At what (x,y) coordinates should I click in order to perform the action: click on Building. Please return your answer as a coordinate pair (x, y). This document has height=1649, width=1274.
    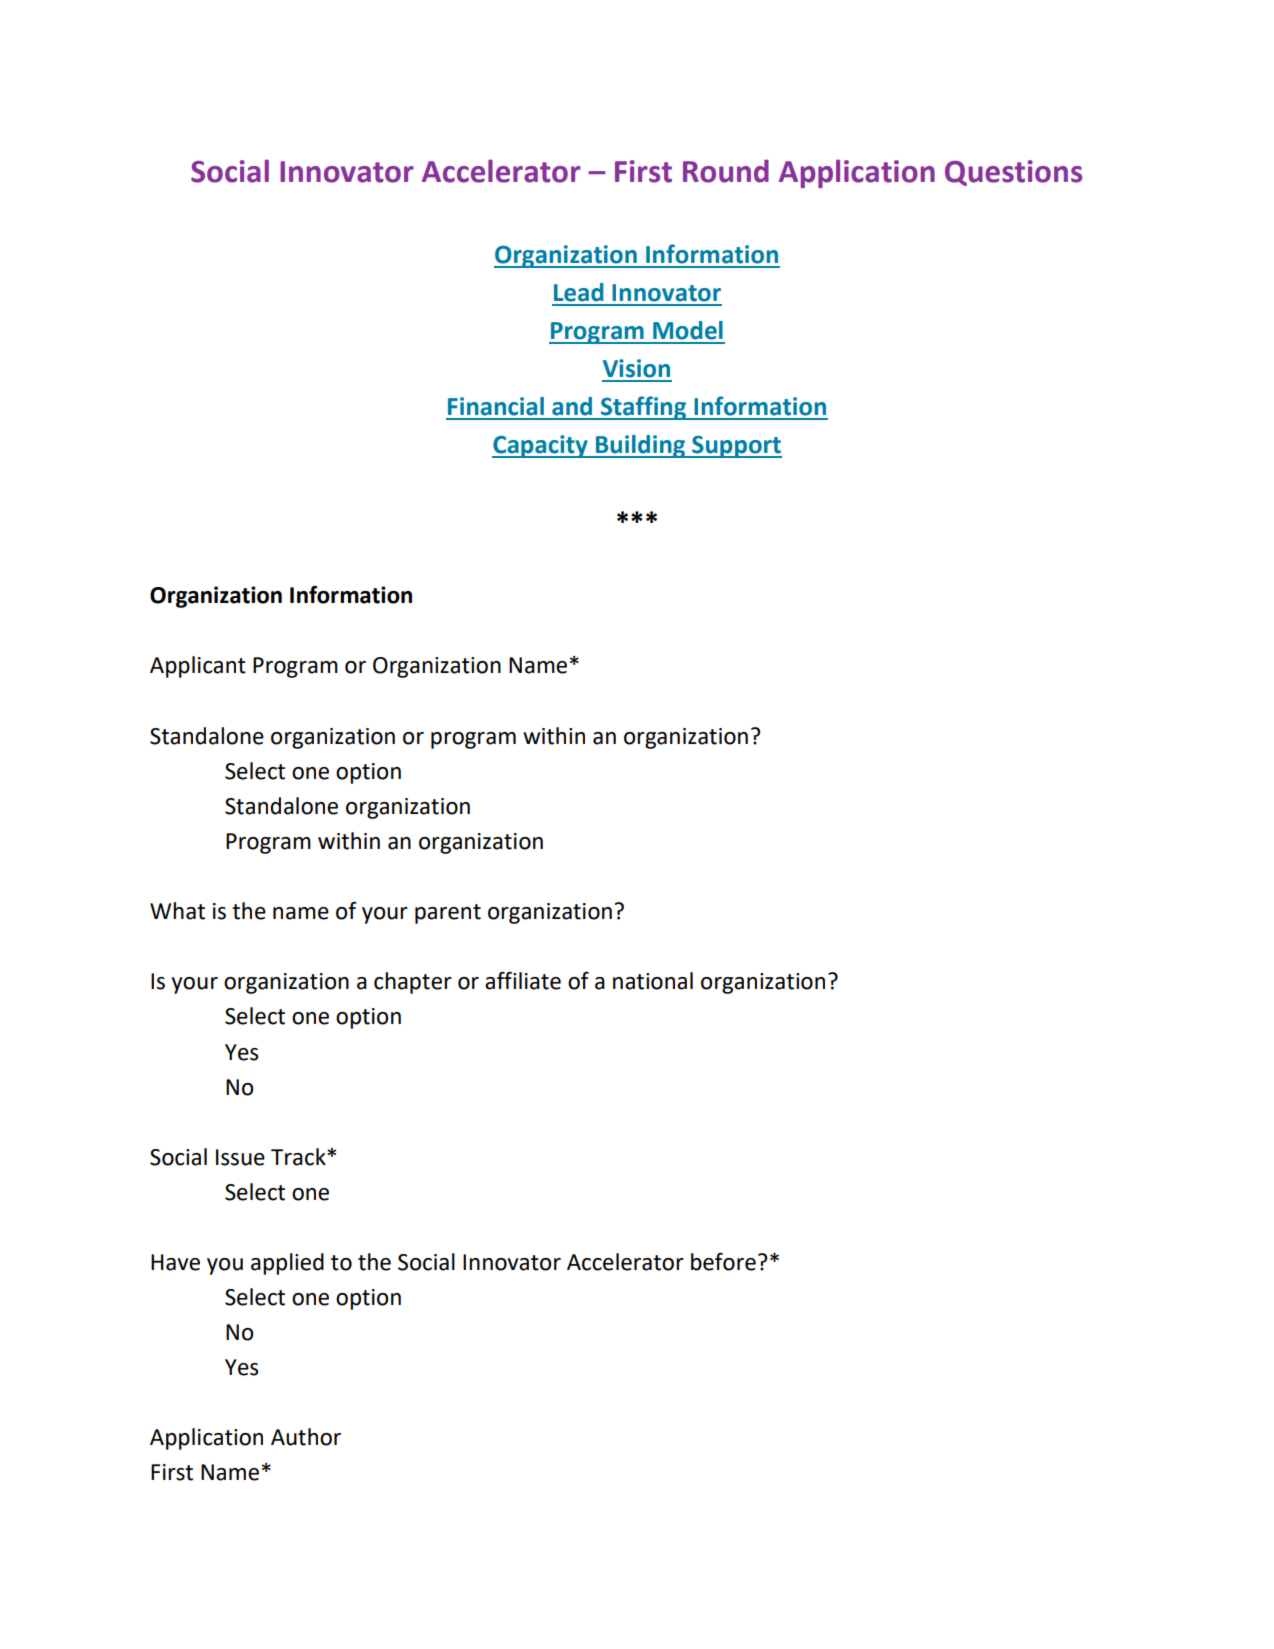
    Looking at the image, I should click on (640, 446).
